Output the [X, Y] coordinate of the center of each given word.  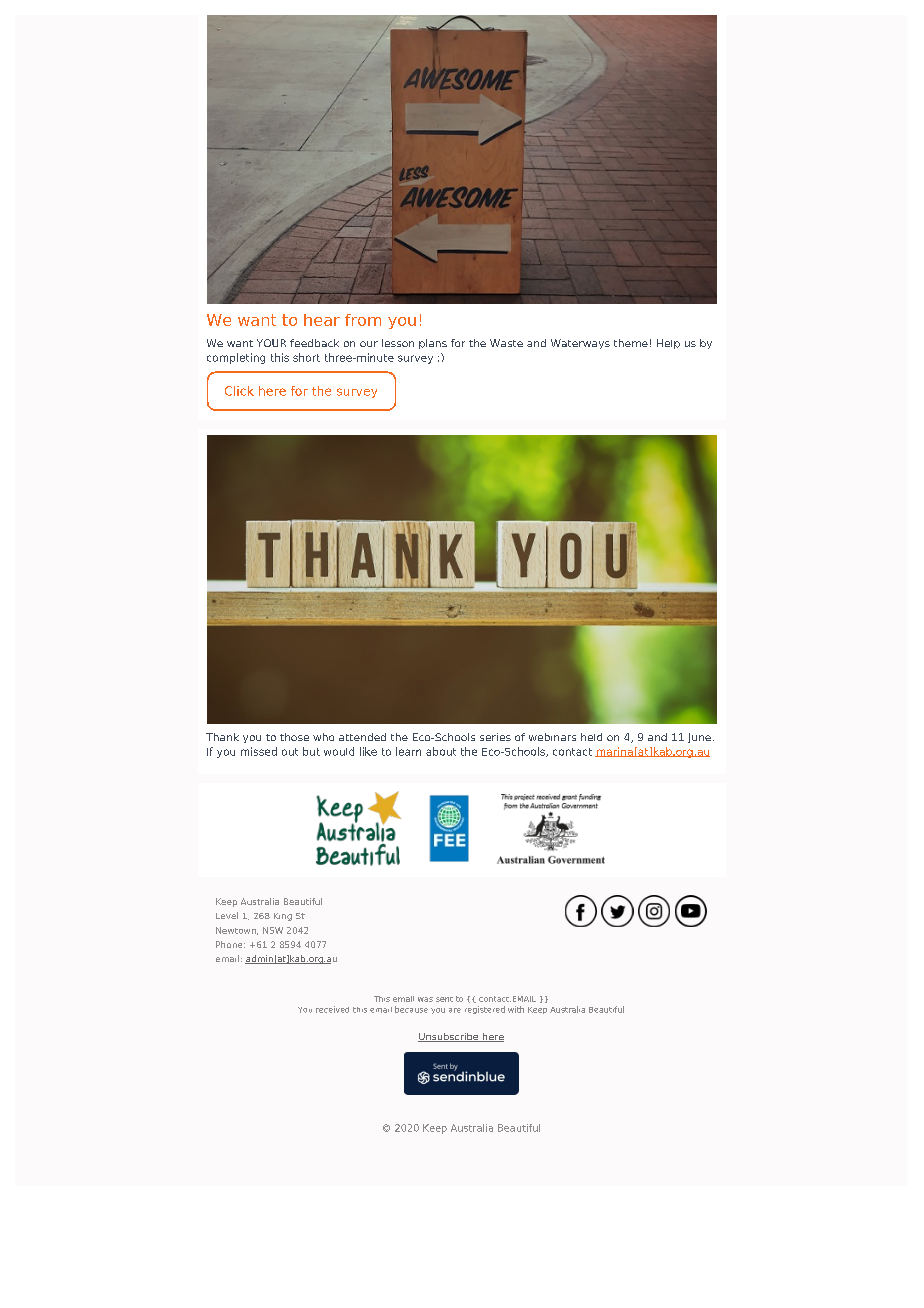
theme [631, 343]
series [495, 737]
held [591, 737]
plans [433, 344]
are [455, 1010]
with [516, 1009]
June [699, 738]
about [441, 751]
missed [259, 751]
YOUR [271, 343]
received [332, 1009]
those [294, 737]
